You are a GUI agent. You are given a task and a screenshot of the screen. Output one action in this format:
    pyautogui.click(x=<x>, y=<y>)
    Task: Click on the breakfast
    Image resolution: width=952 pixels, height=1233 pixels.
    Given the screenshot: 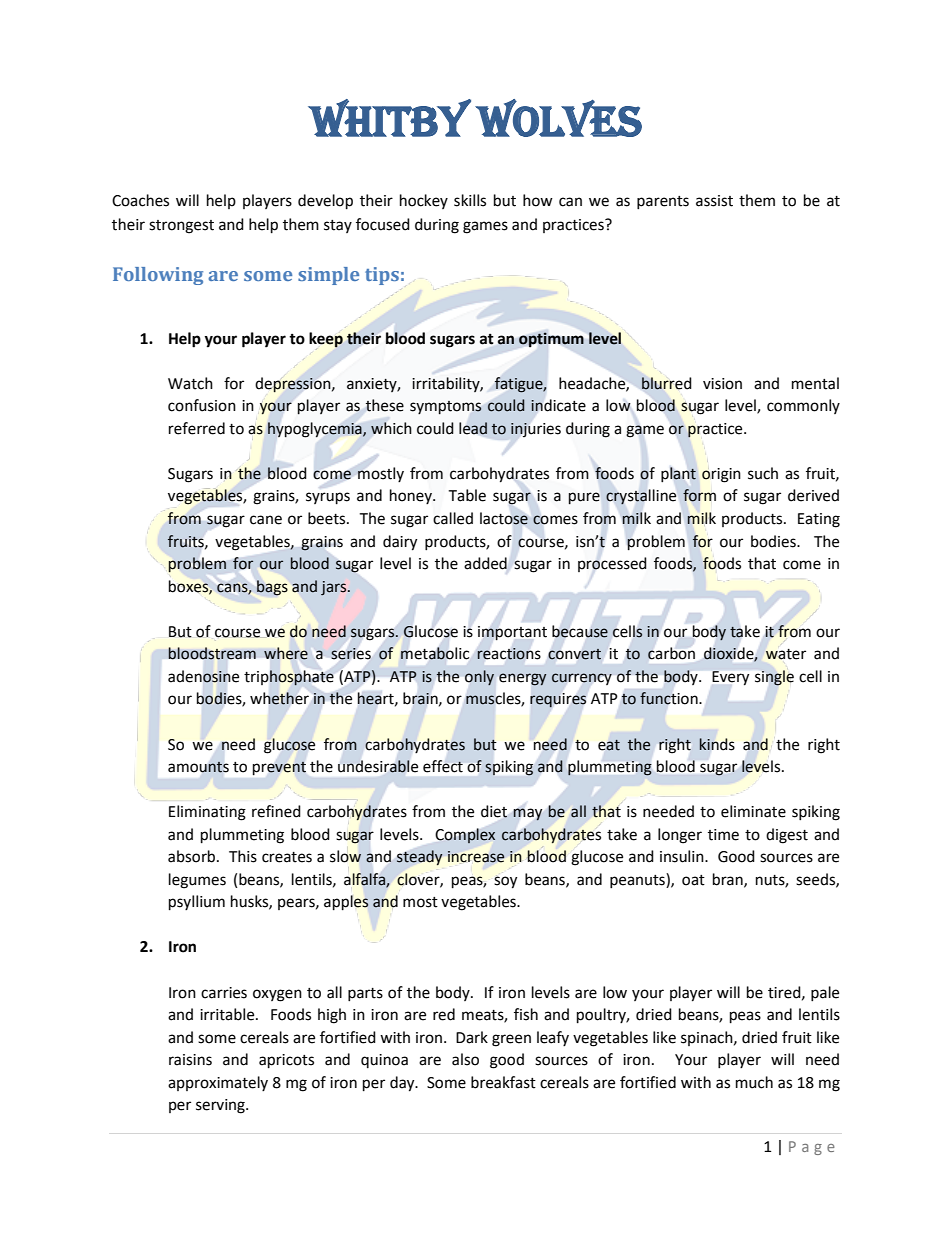 What is the action you would take?
    pyautogui.click(x=503, y=1082)
